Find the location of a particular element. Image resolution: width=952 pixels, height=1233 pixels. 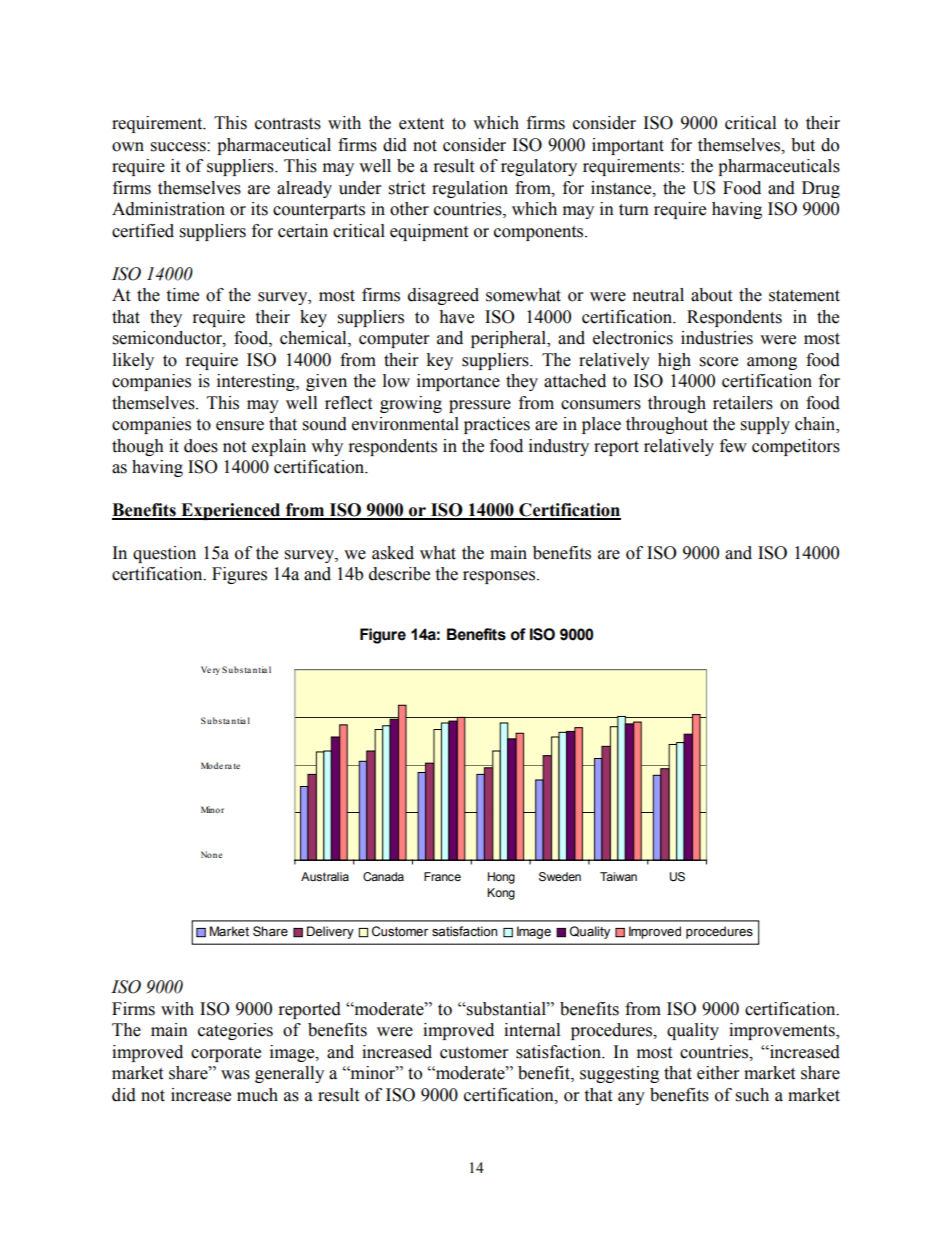

Hong is located at coordinates (501, 878).
